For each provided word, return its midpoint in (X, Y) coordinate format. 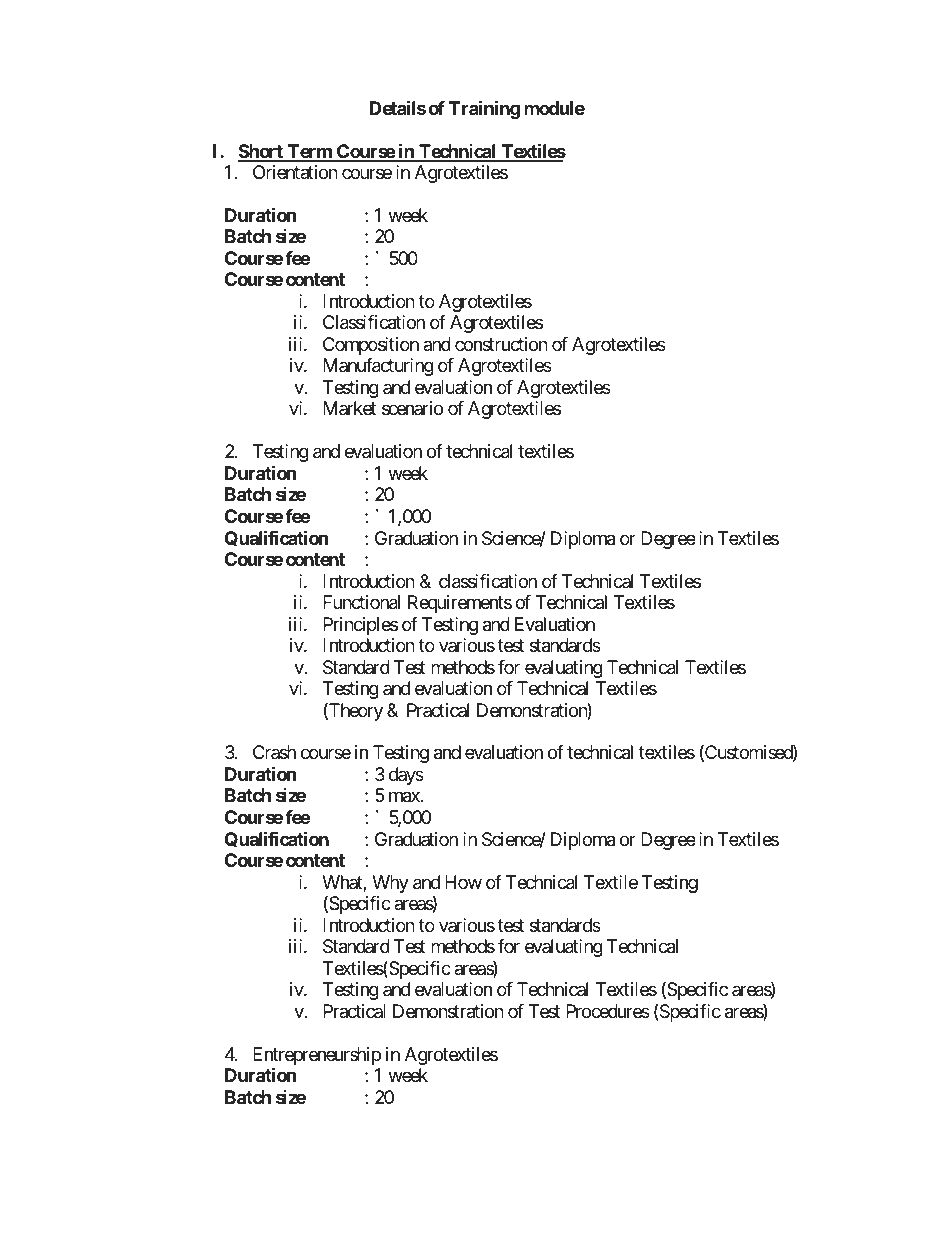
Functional (361, 602)
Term (310, 152)
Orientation (295, 172)
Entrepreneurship (317, 1057)
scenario (412, 408)
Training (484, 109)
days (406, 776)
